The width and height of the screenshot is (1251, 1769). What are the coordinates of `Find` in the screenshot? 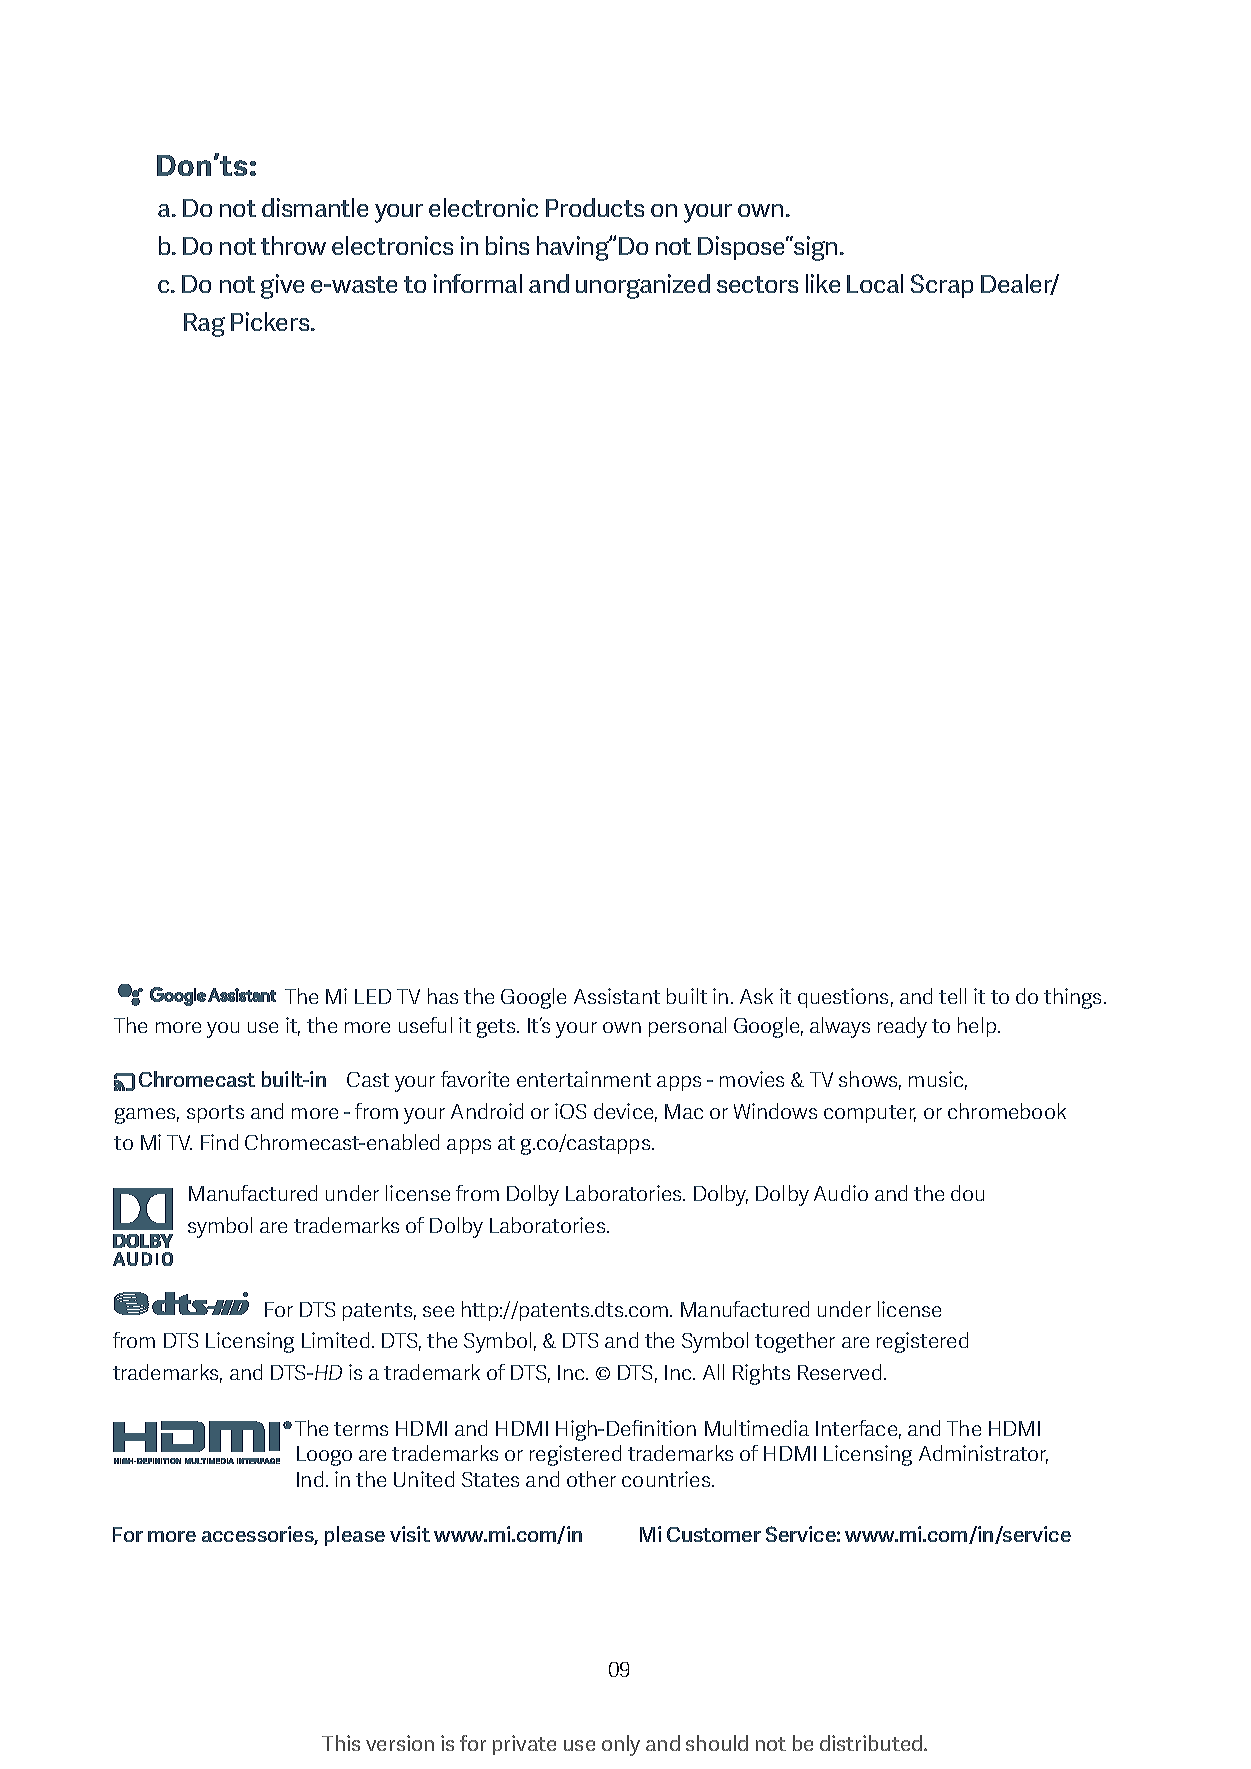 It's located at (219, 1142).
